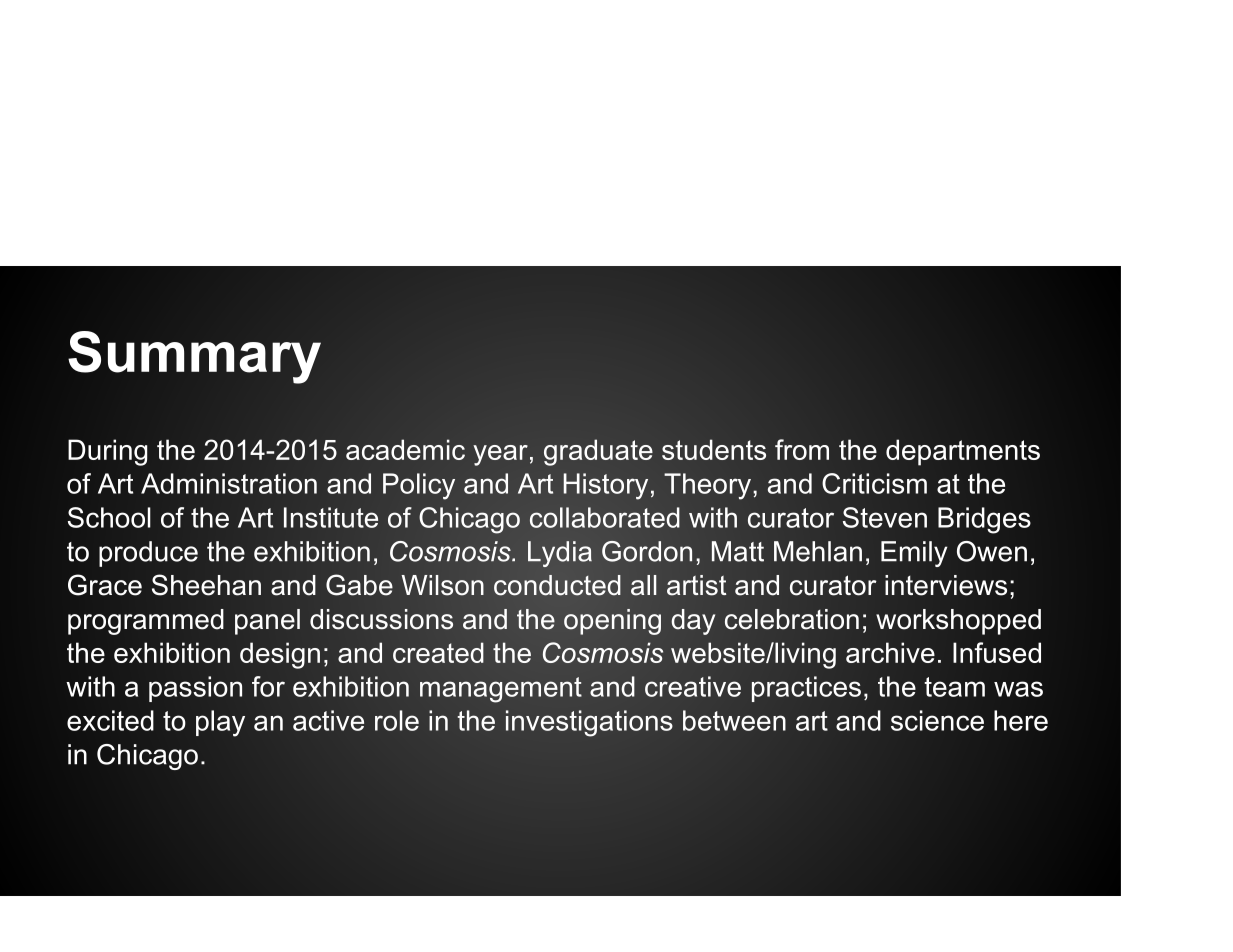 Image resolution: width=1233 pixels, height=952 pixels. What do you see at coordinates (612, 622) in the document?
I see `opening` at bounding box center [612, 622].
